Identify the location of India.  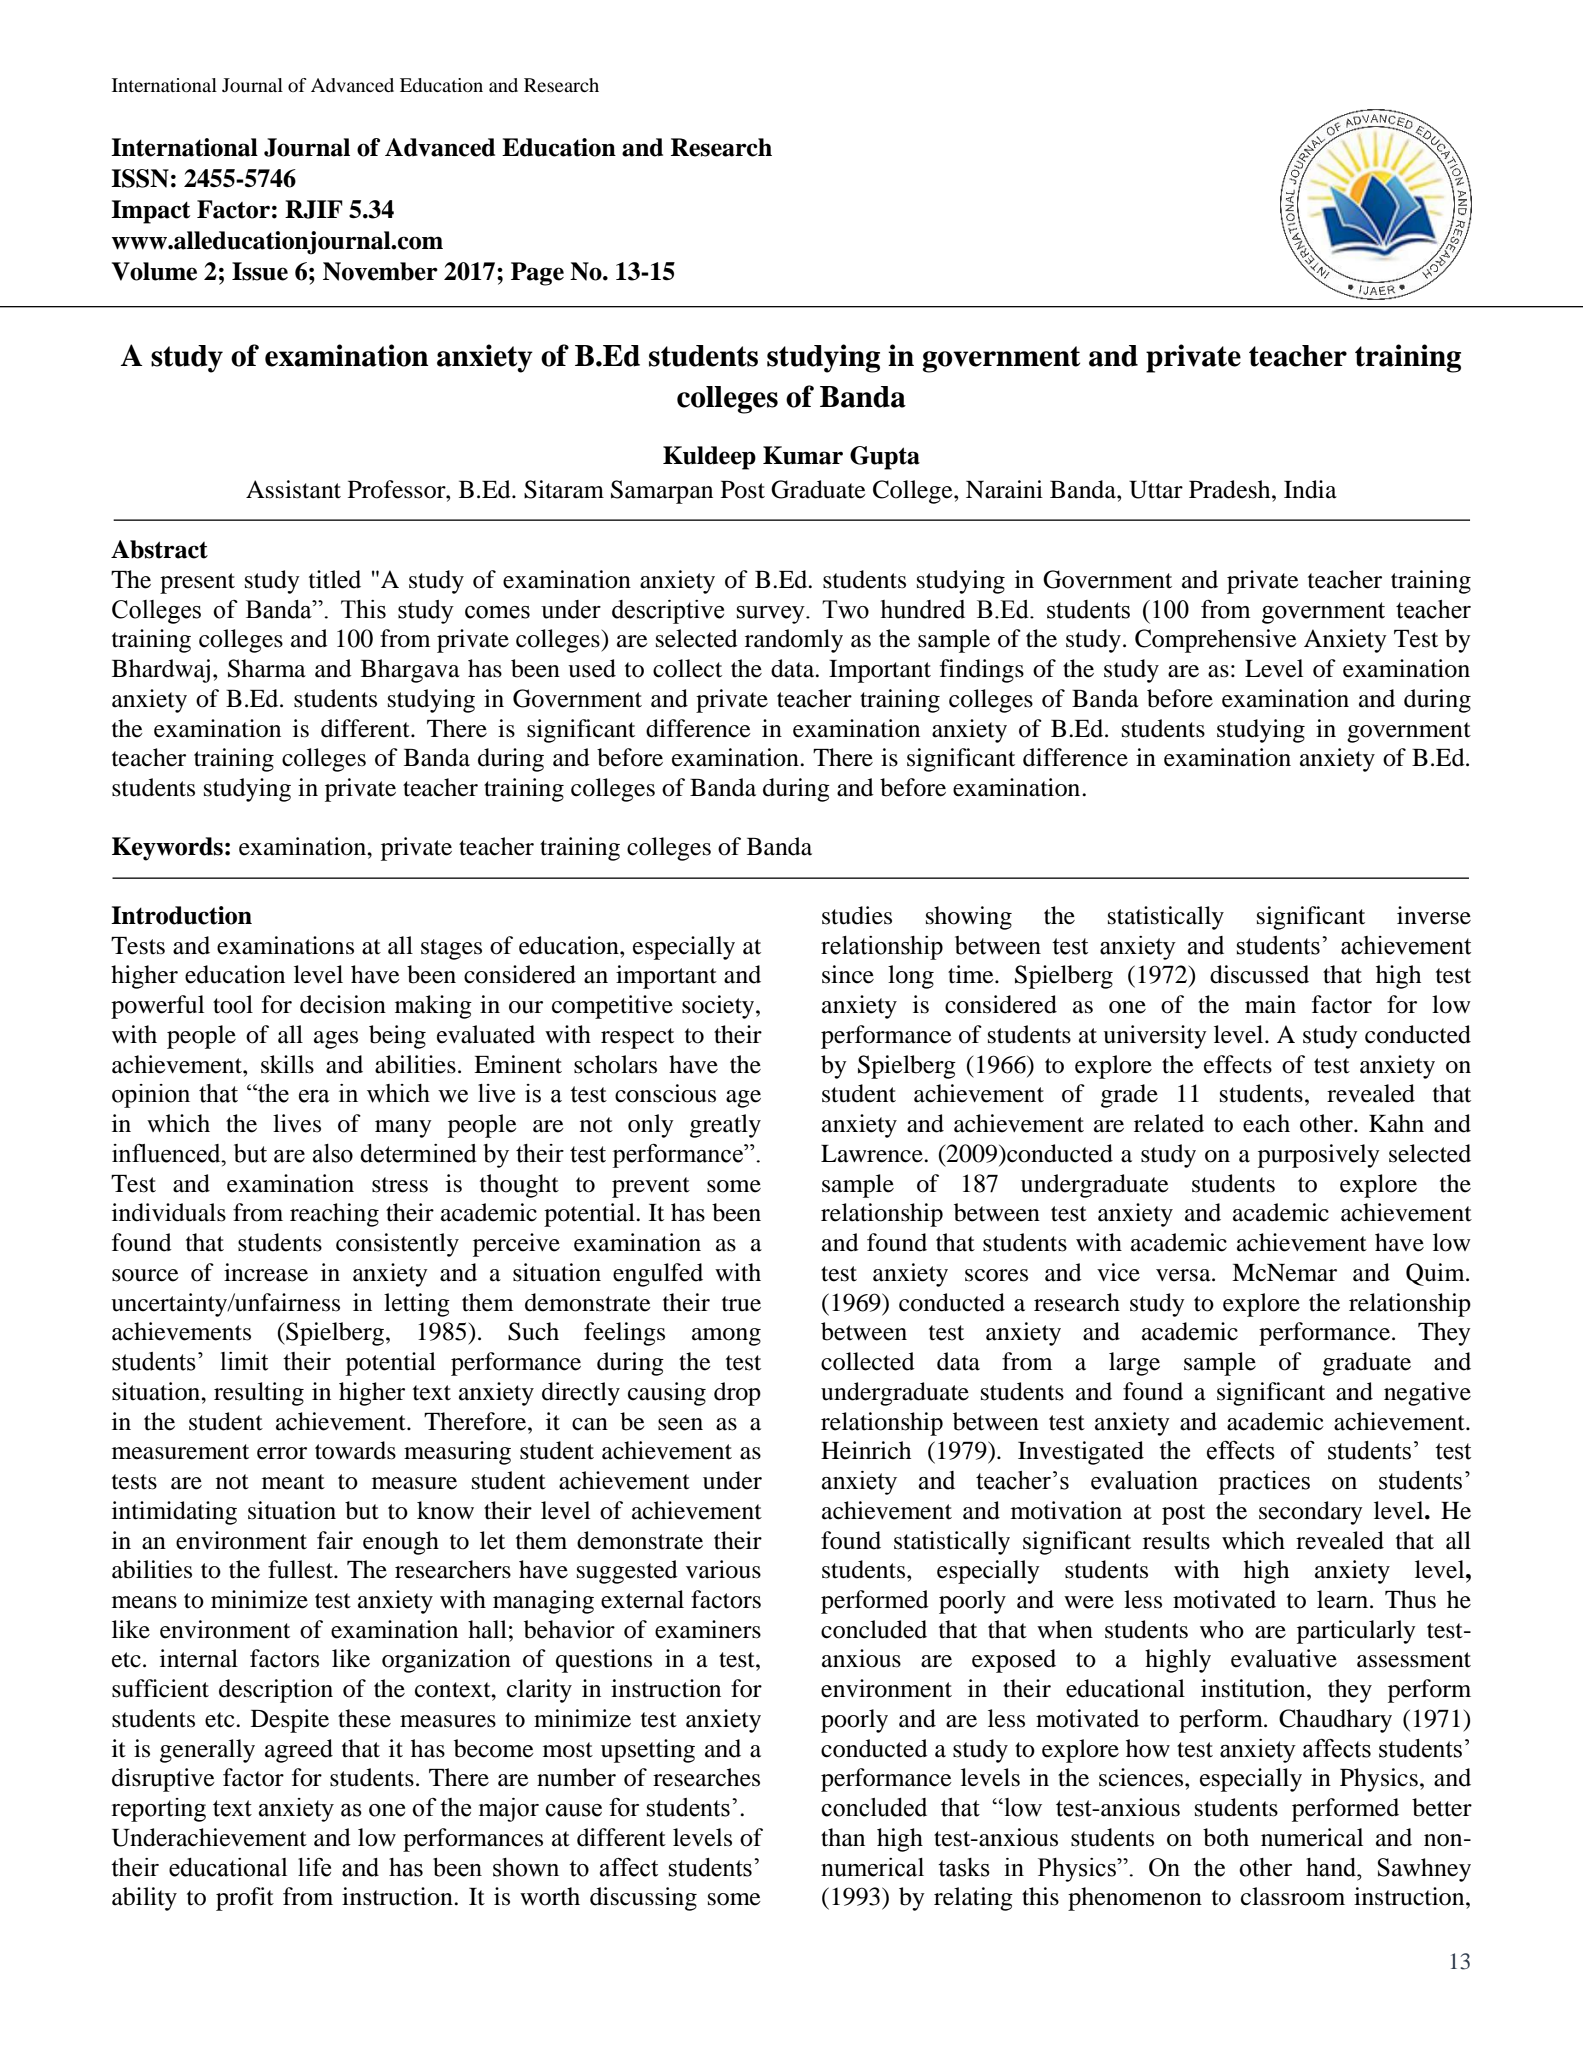
(1310, 489).
